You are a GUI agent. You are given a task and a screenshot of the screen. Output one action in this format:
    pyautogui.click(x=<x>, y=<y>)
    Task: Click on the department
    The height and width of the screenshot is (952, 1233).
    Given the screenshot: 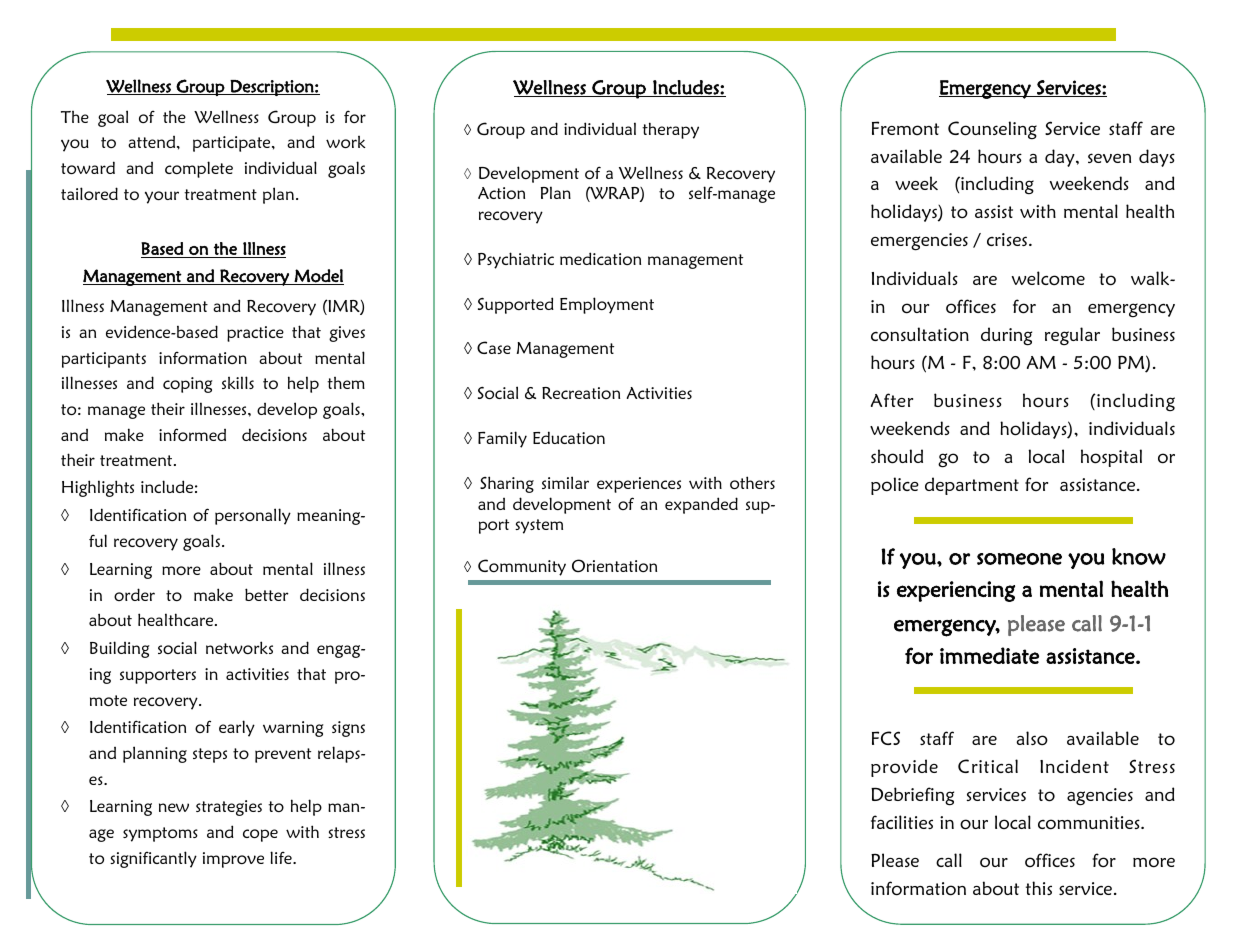 What is the action you would take?
    pyautogui.click(x=972, y=486)
